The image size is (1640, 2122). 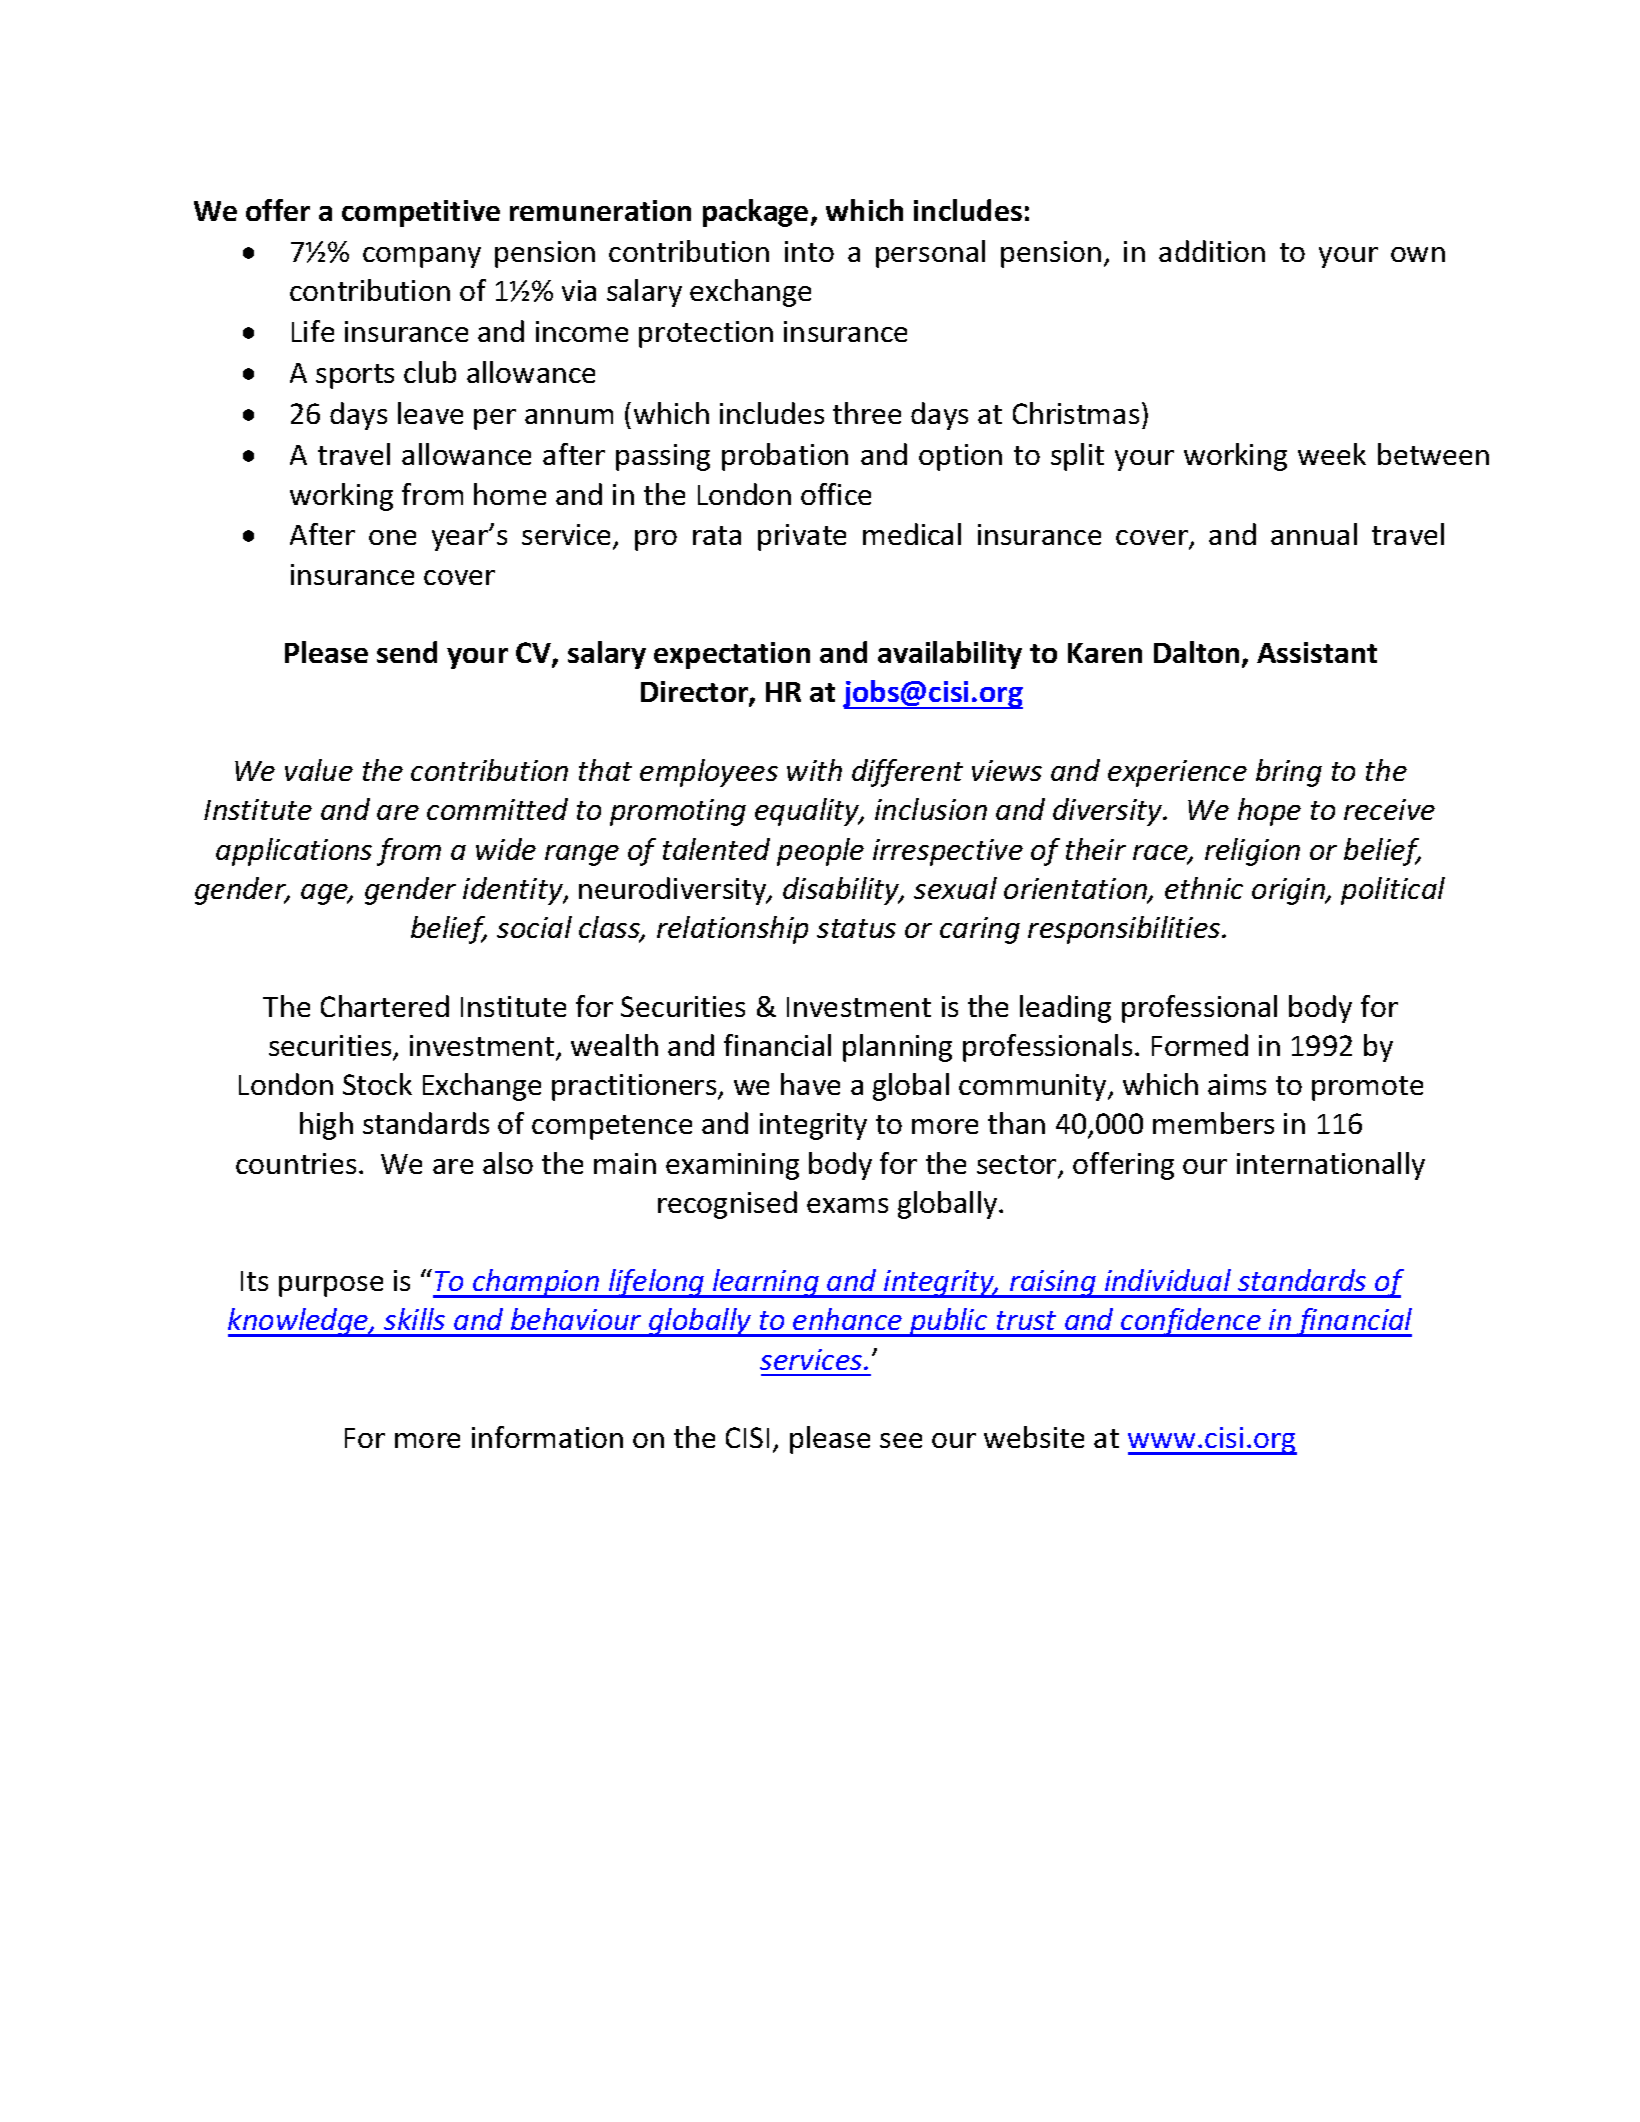 What do you see at coordinates (407, 652) in the screenshot?
I see `send` at bounding box center [407, 652].
